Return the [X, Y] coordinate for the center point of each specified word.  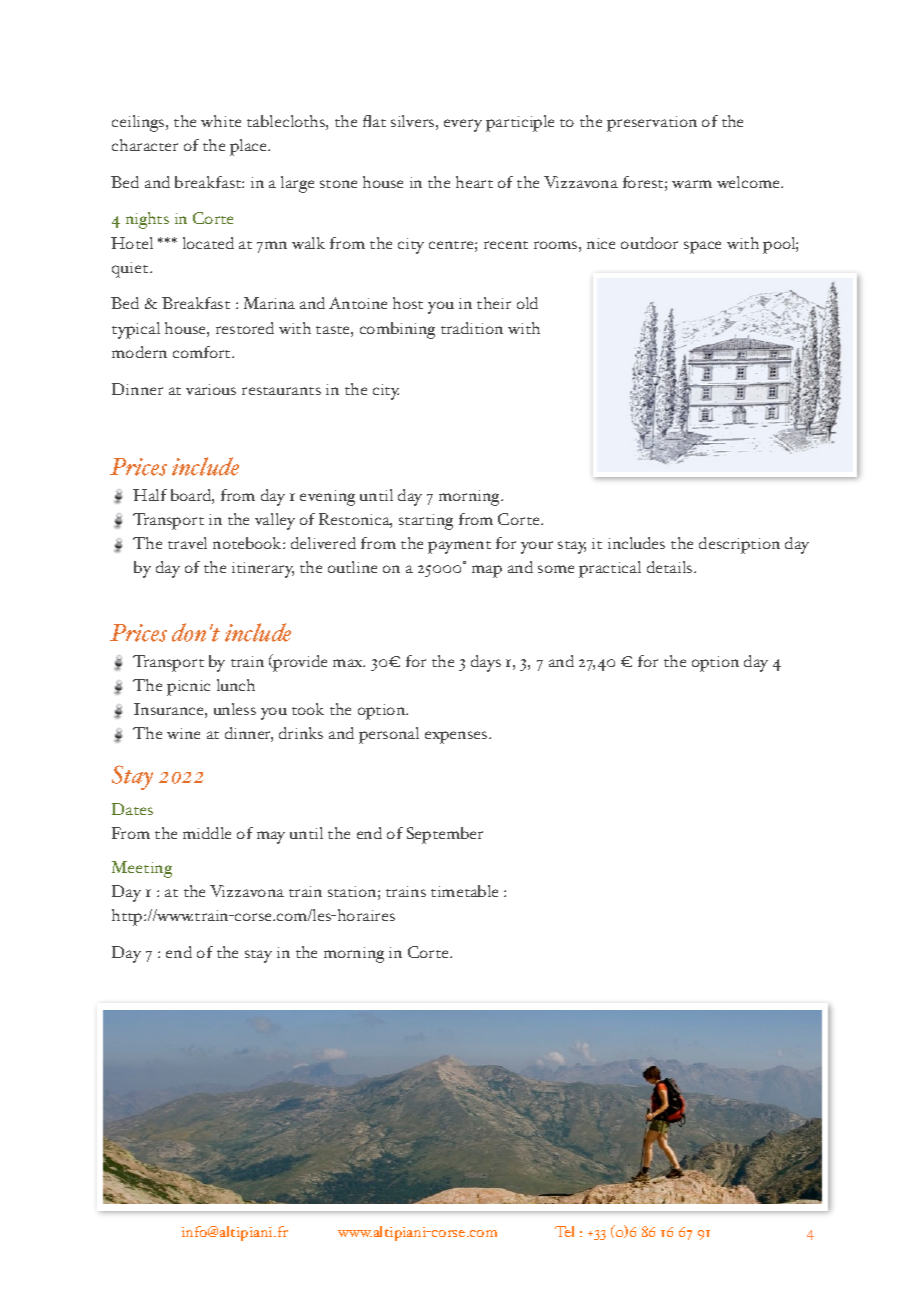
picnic [188, 688]
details [671, 567]
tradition [472, 328]
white [221, 121]
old [527, 303]
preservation [652, 124]
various [211, 389]
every [463, 125]
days [486, 663]
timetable [464, 891]
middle [207, 833]
